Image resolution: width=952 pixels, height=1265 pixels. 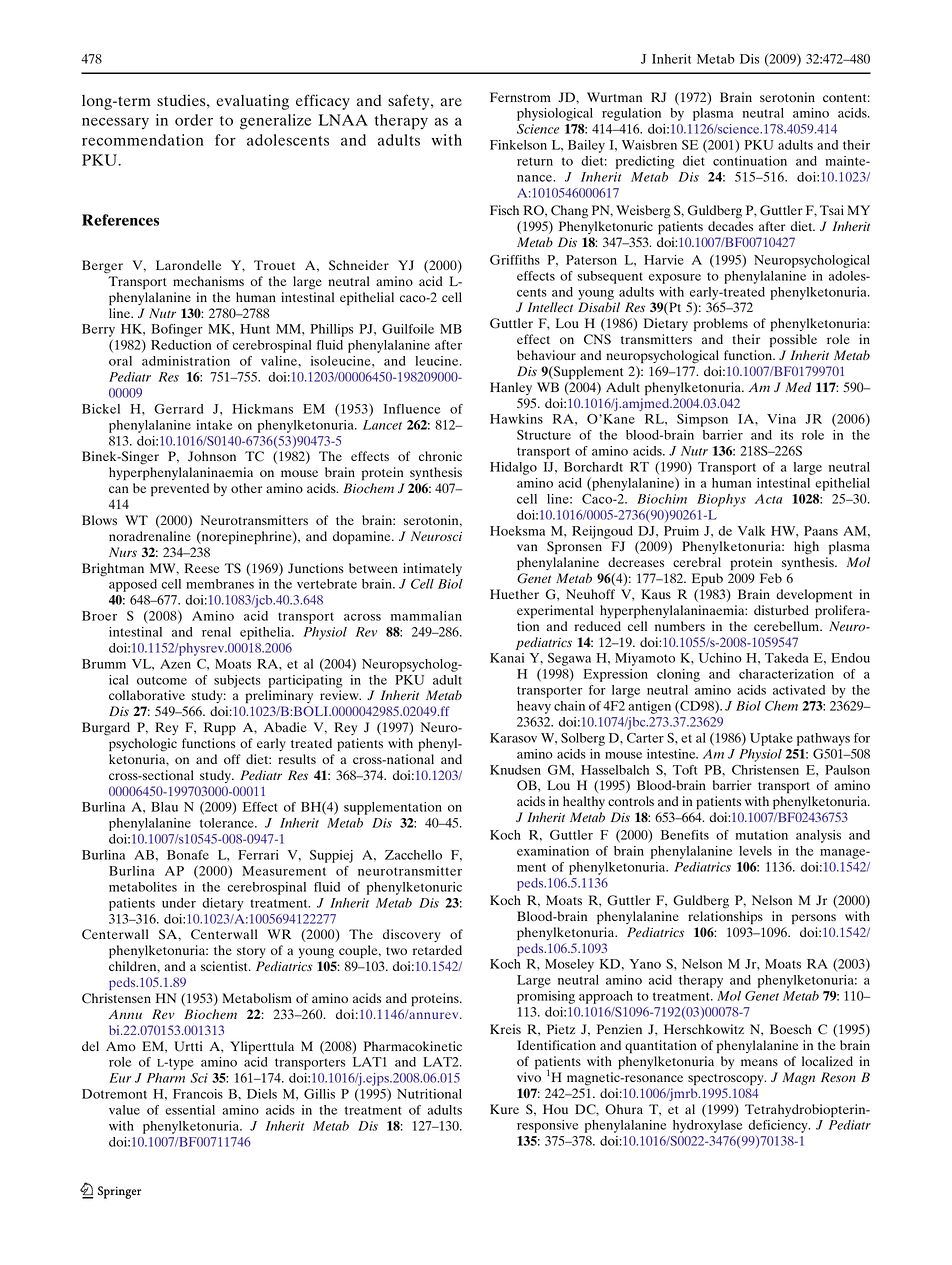 I want to click on Kure, so click(x=504, y=1109).
